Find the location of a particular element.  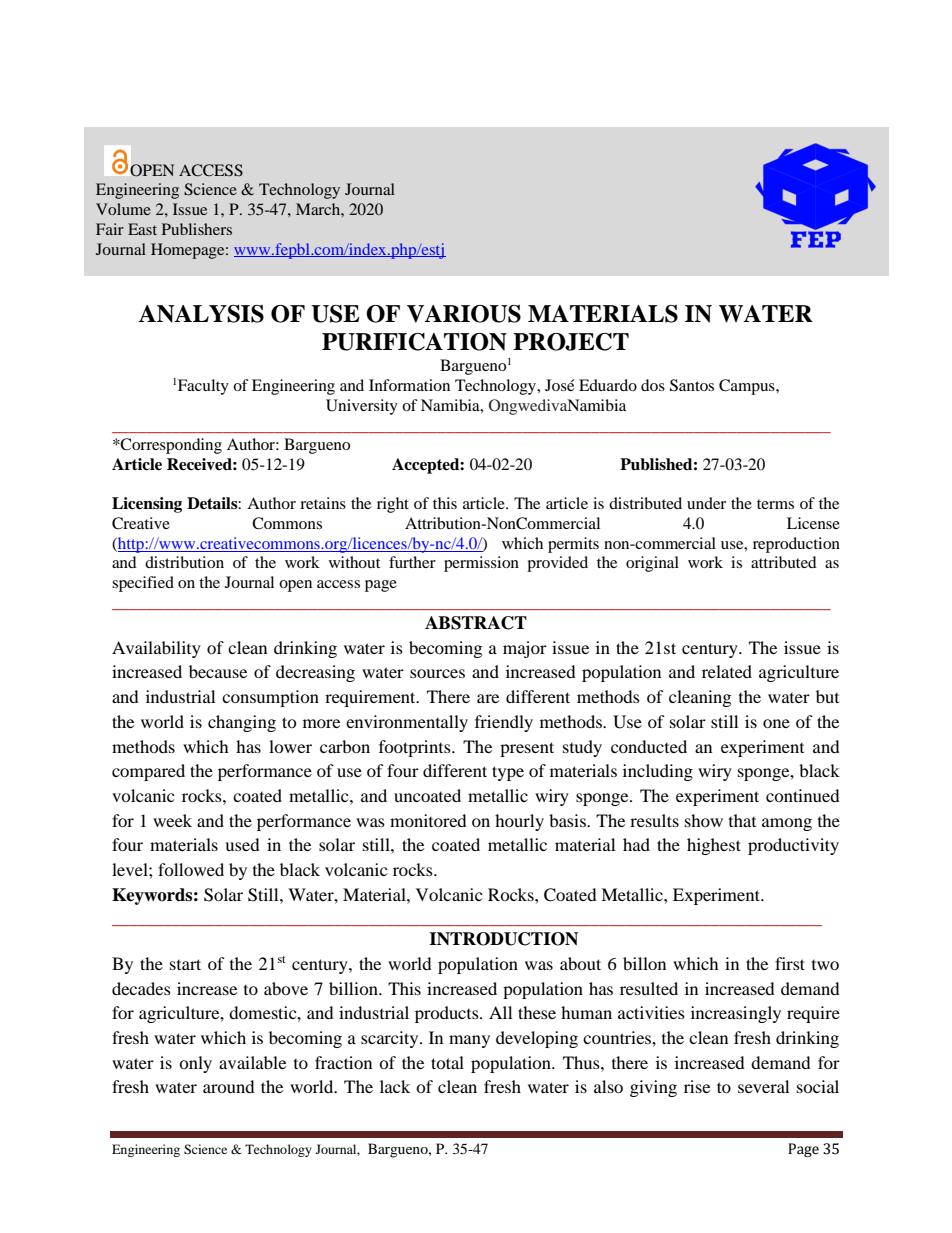

highest is located at coordinates (714, 846).
